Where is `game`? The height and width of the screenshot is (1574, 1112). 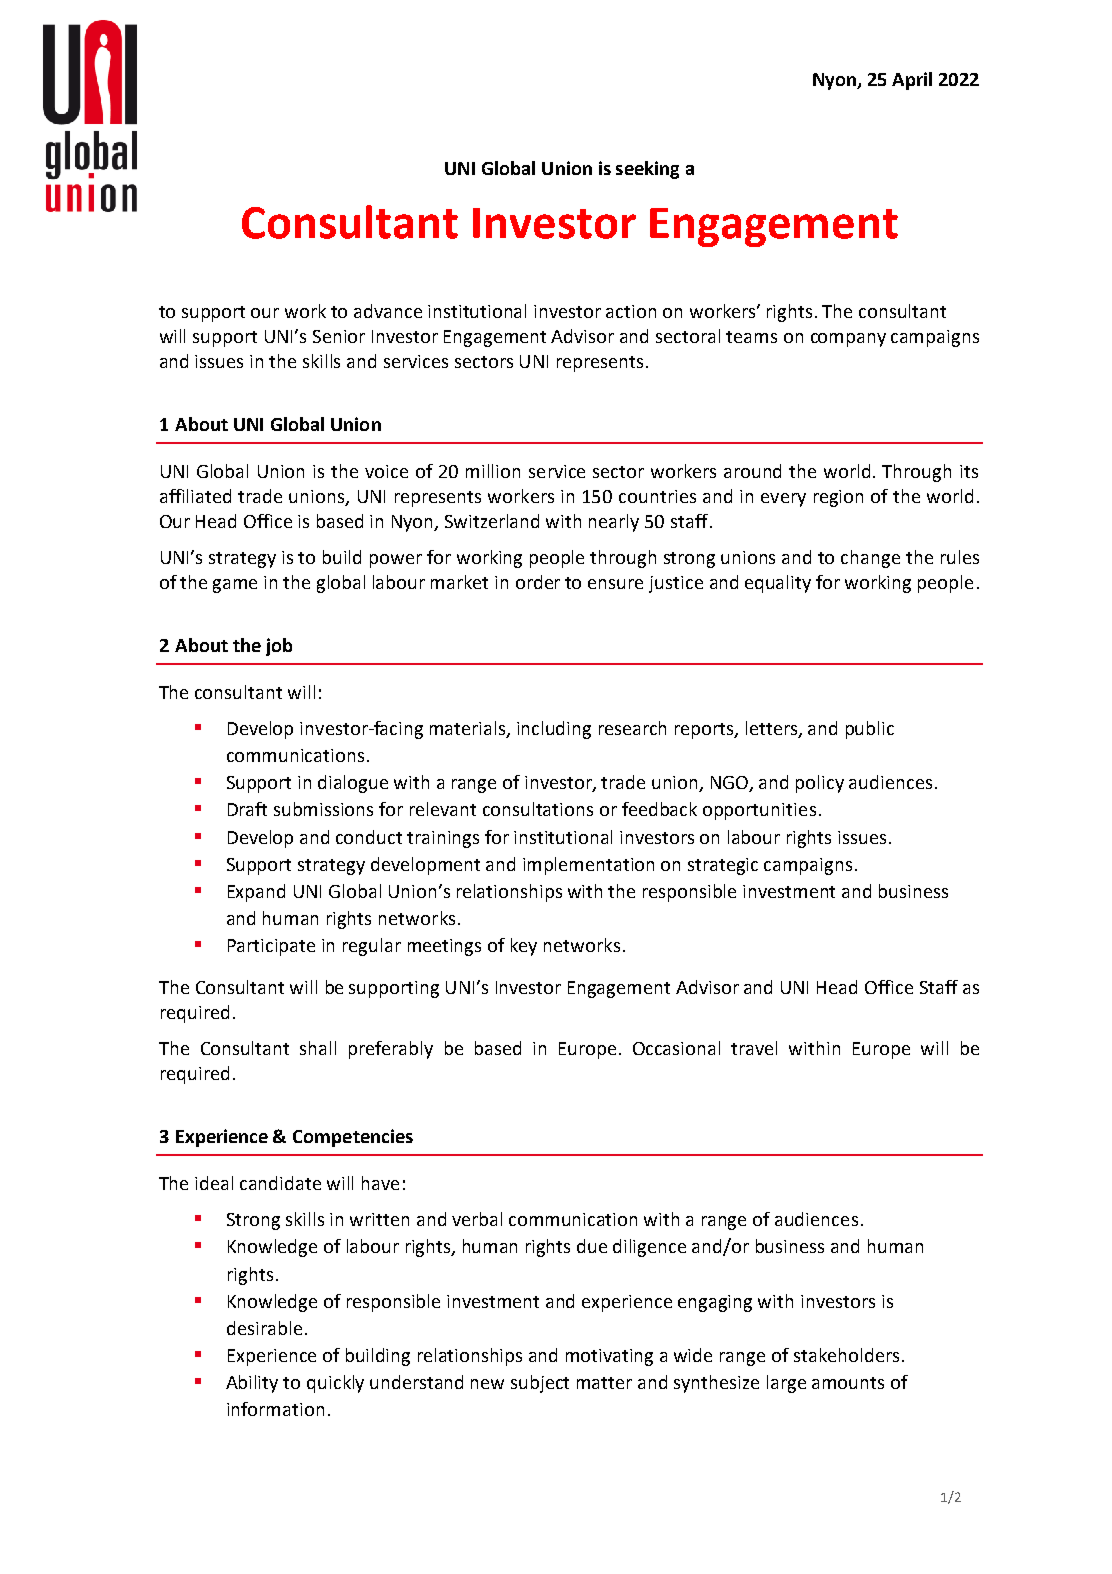
game is located at coordinates (235, 586).
